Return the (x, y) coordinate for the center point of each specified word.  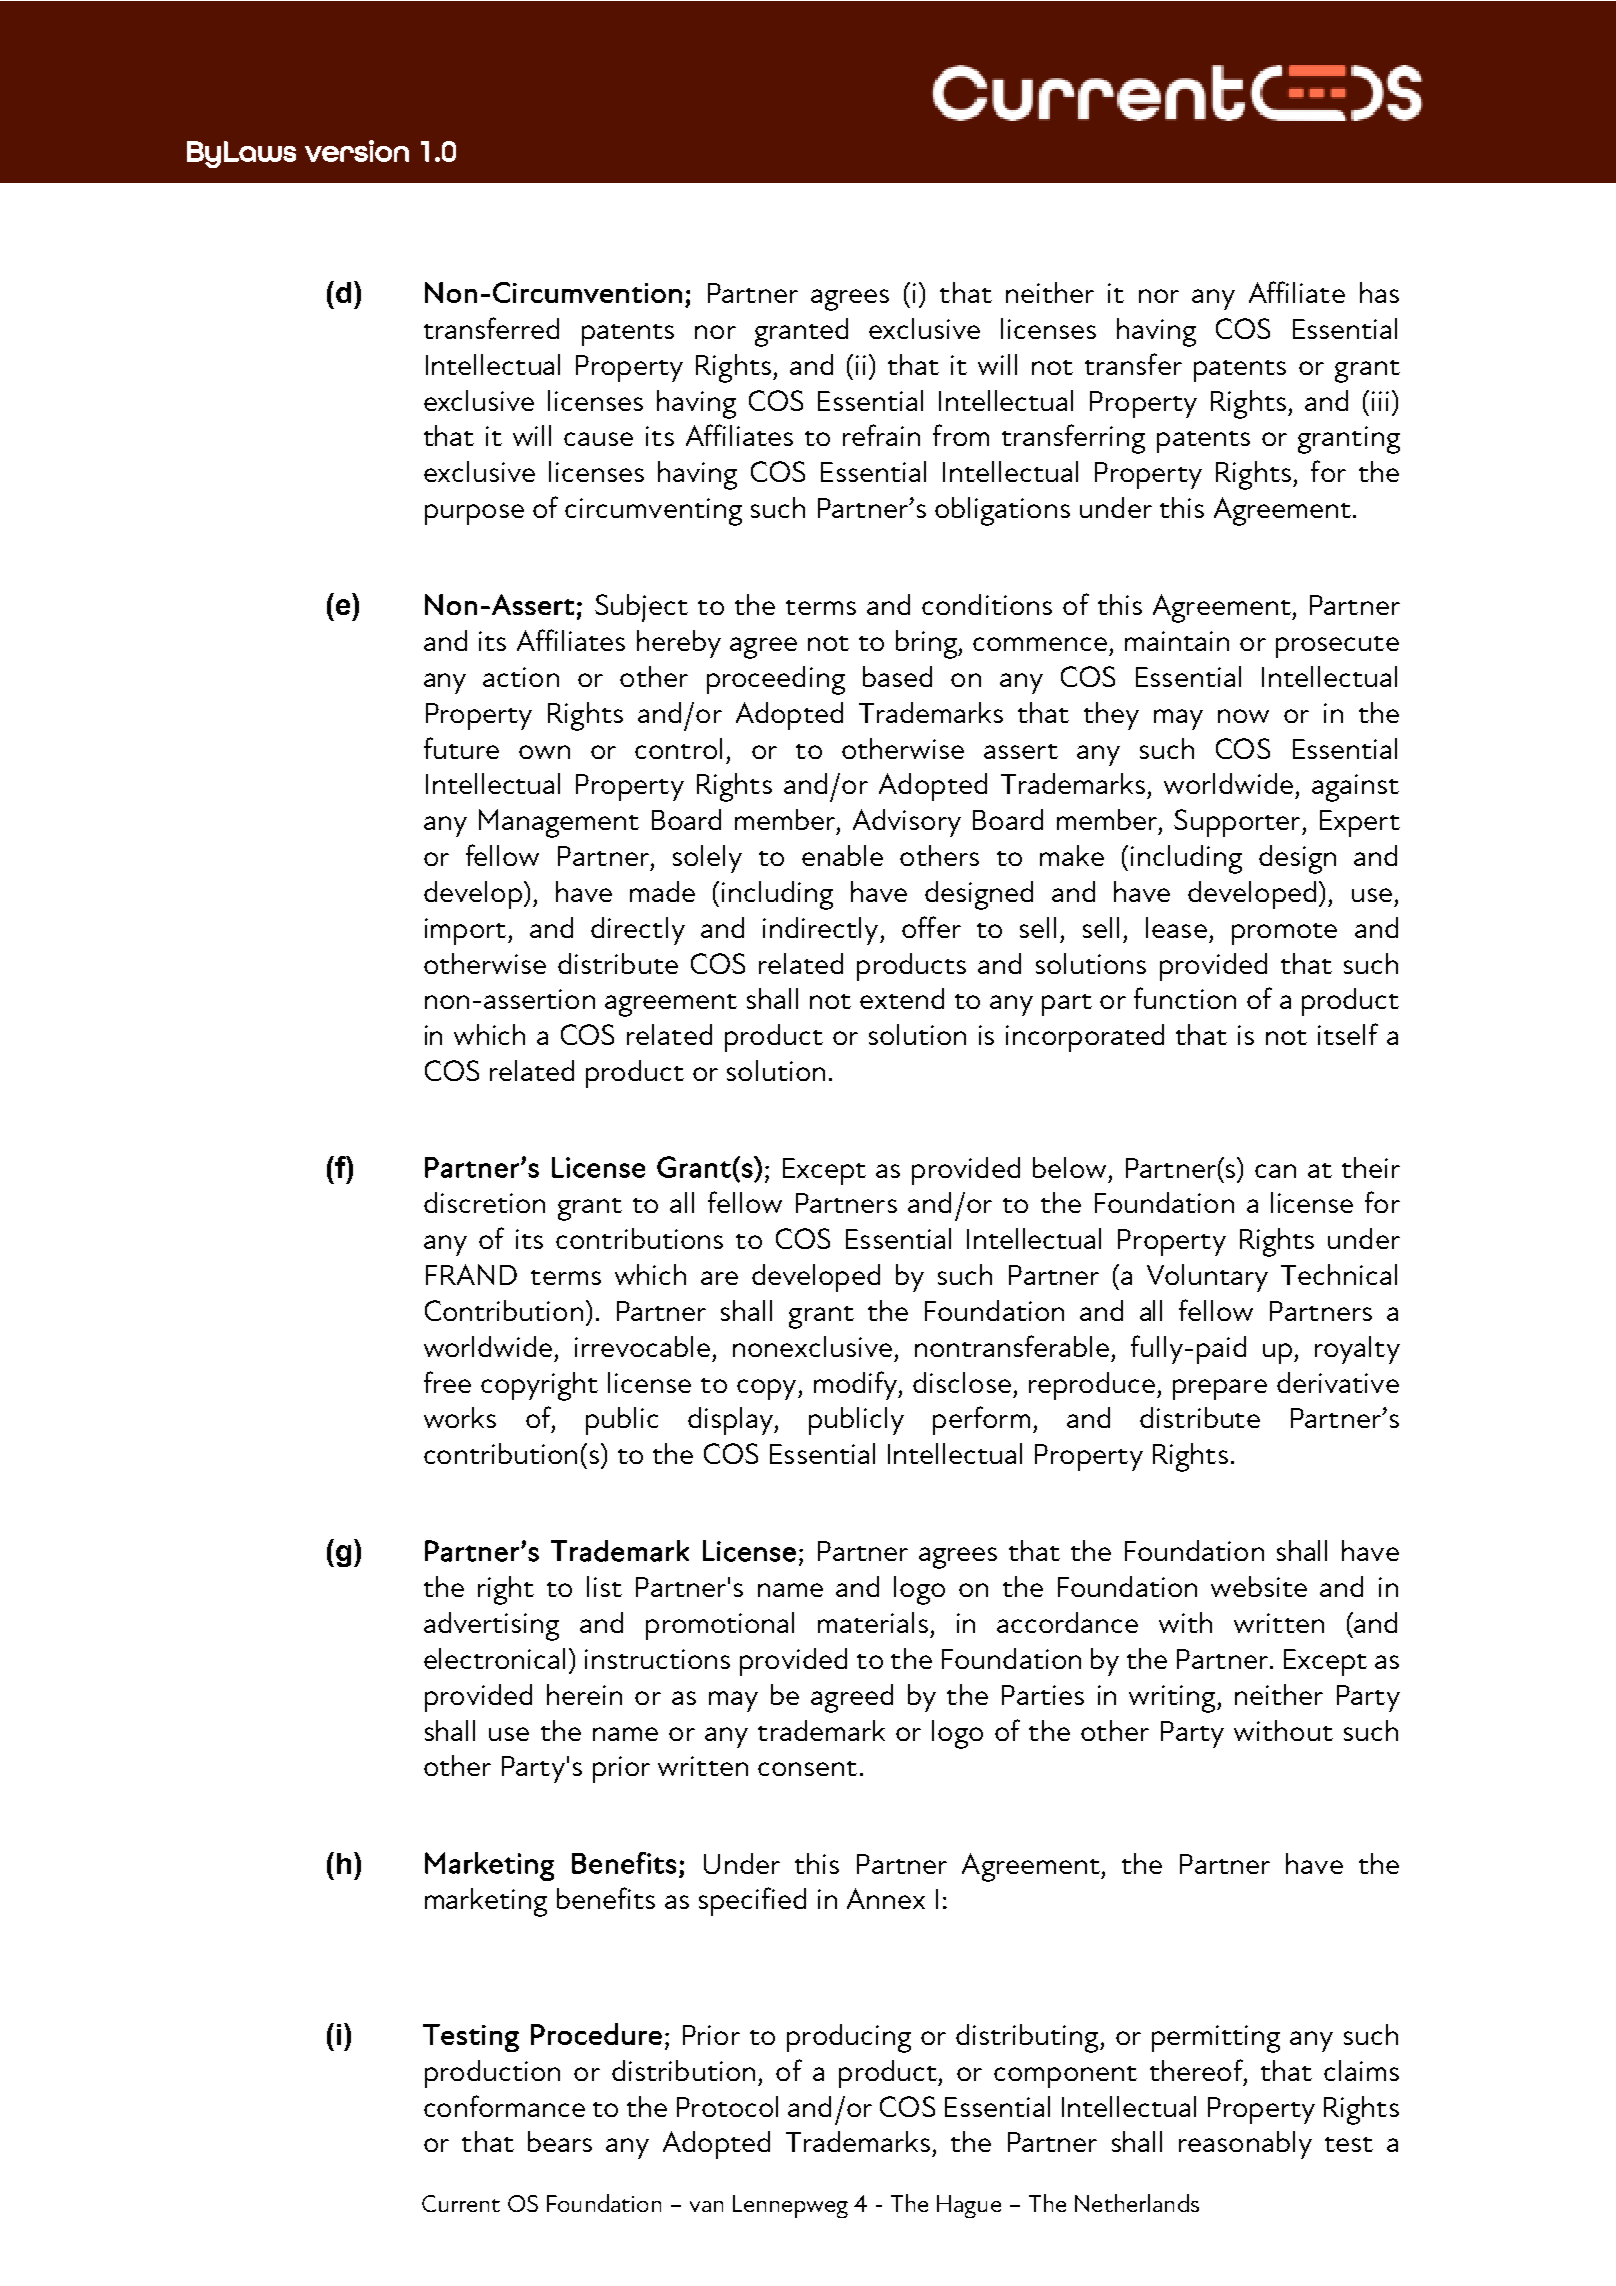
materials (873, 1622)
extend (902, 998)
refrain (881, 435)
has (1379, 292)
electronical (494, 1658)
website (1259, 1586)
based (897, 676)
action (521, 677)
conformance (504, 2106)
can (1275, 1171)
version (357, 151)
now (1243, 716)
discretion (484, 1202)
